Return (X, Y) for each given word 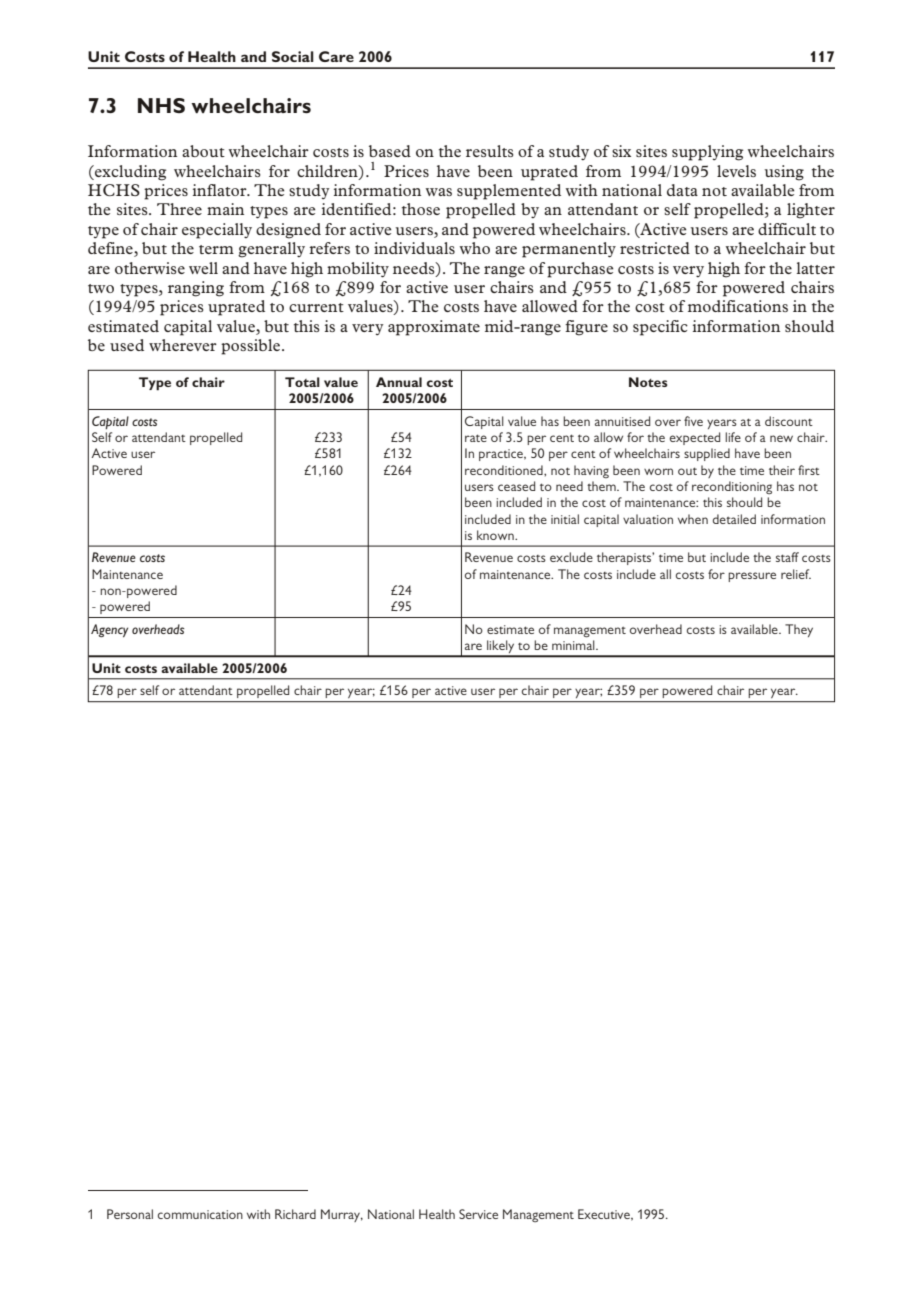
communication (200, 1214)
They (799, 630)
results (490, 151)
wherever (183, 345)
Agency (109, 630)
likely (501, 648)
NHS (161, 105)
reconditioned (505, 470)
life (733, 437)
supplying (707, 153)
